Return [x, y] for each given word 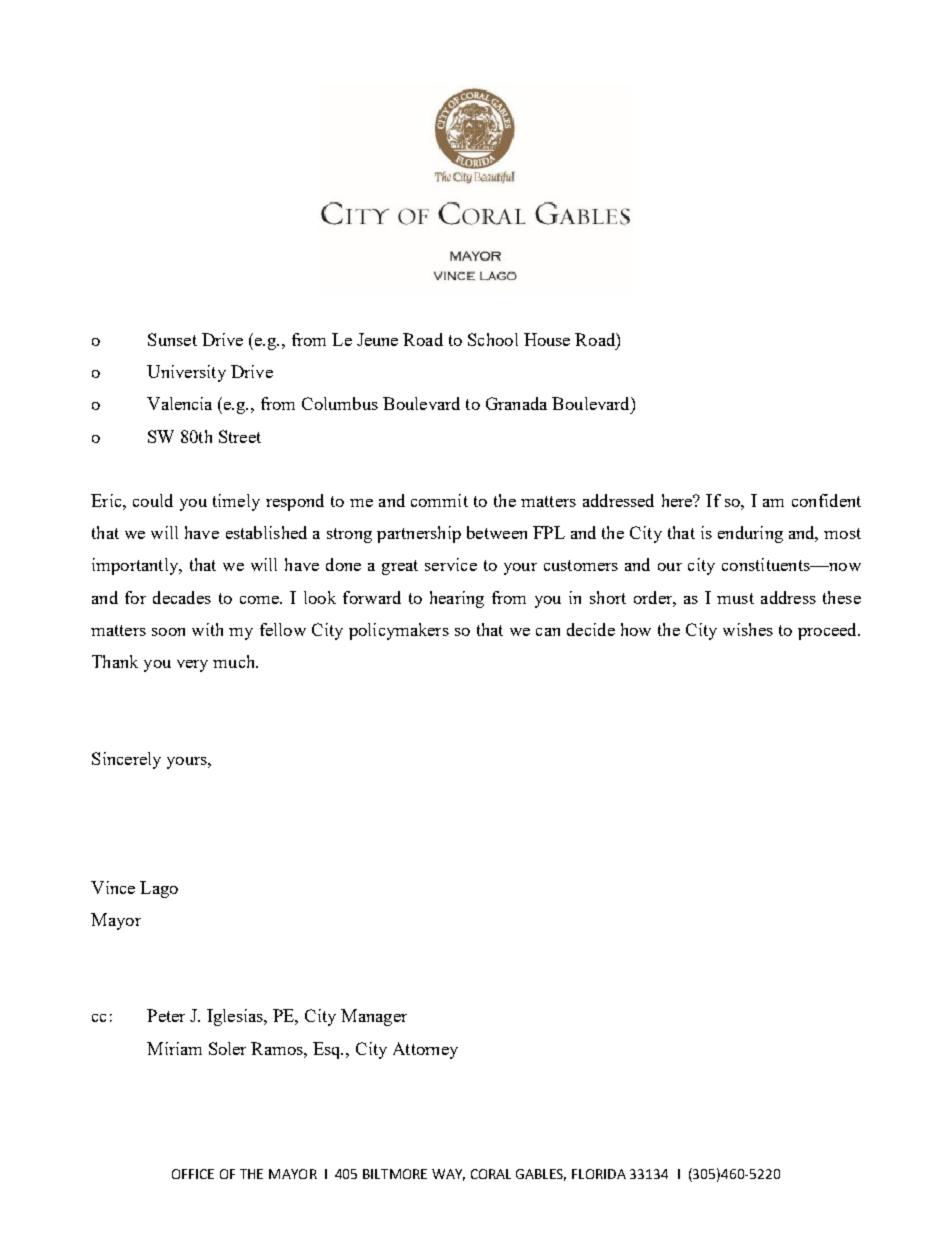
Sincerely [126, 760]
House [547, 339]
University [186, 373]
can [548, 632]
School [493, 339]
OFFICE [193, 1174]
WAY [448, 1175]
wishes [748, 629]
